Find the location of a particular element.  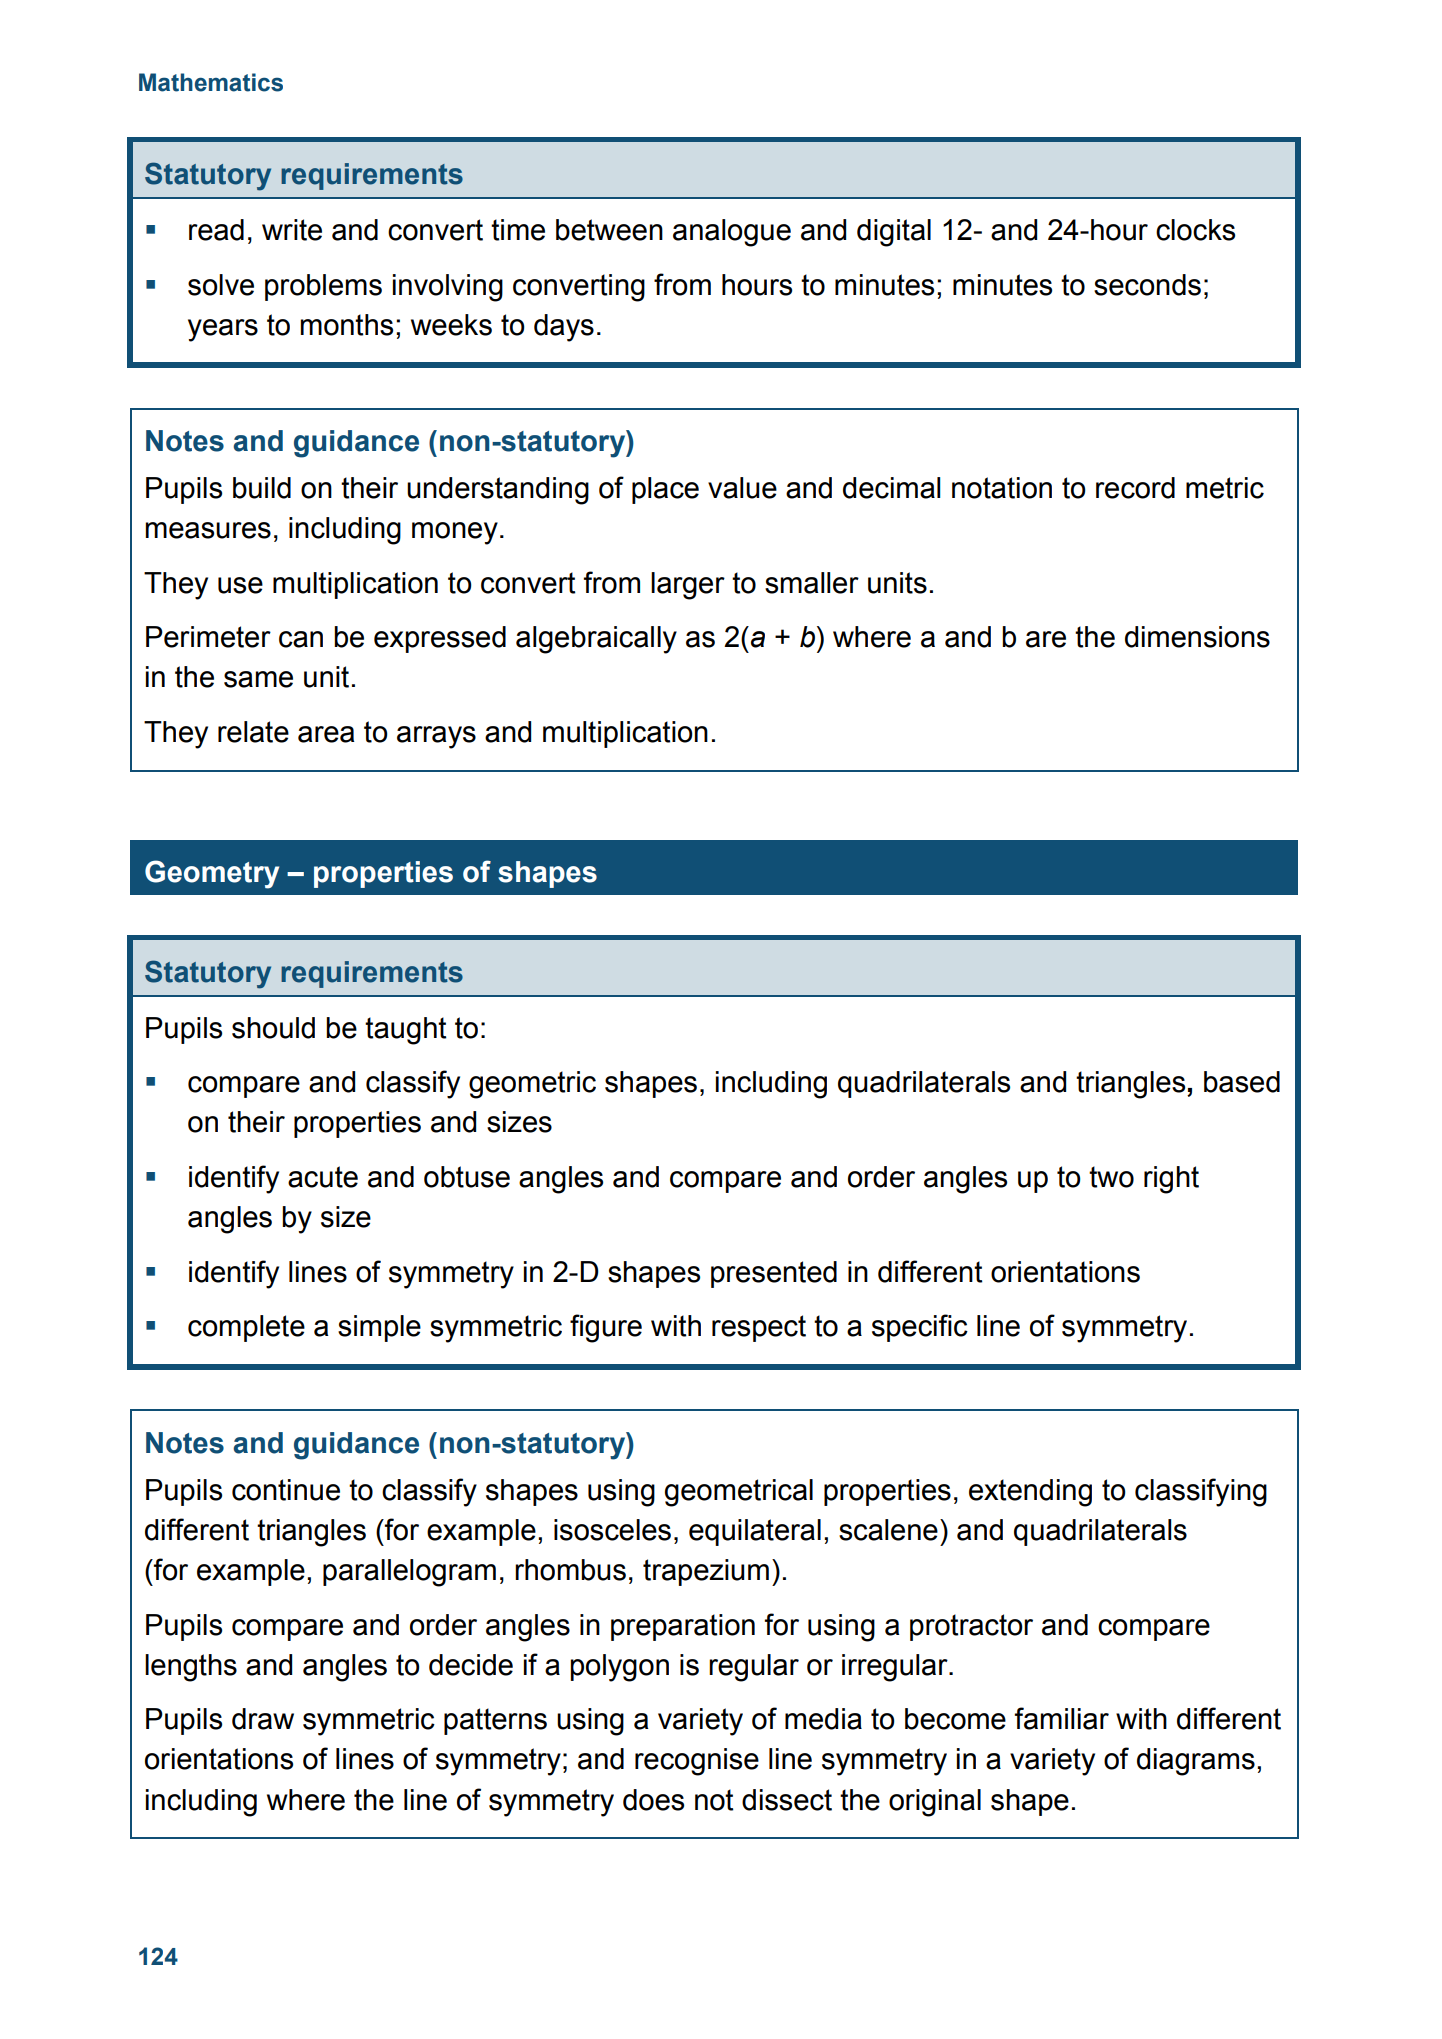

two is located at coordinates (1111, 1177).
